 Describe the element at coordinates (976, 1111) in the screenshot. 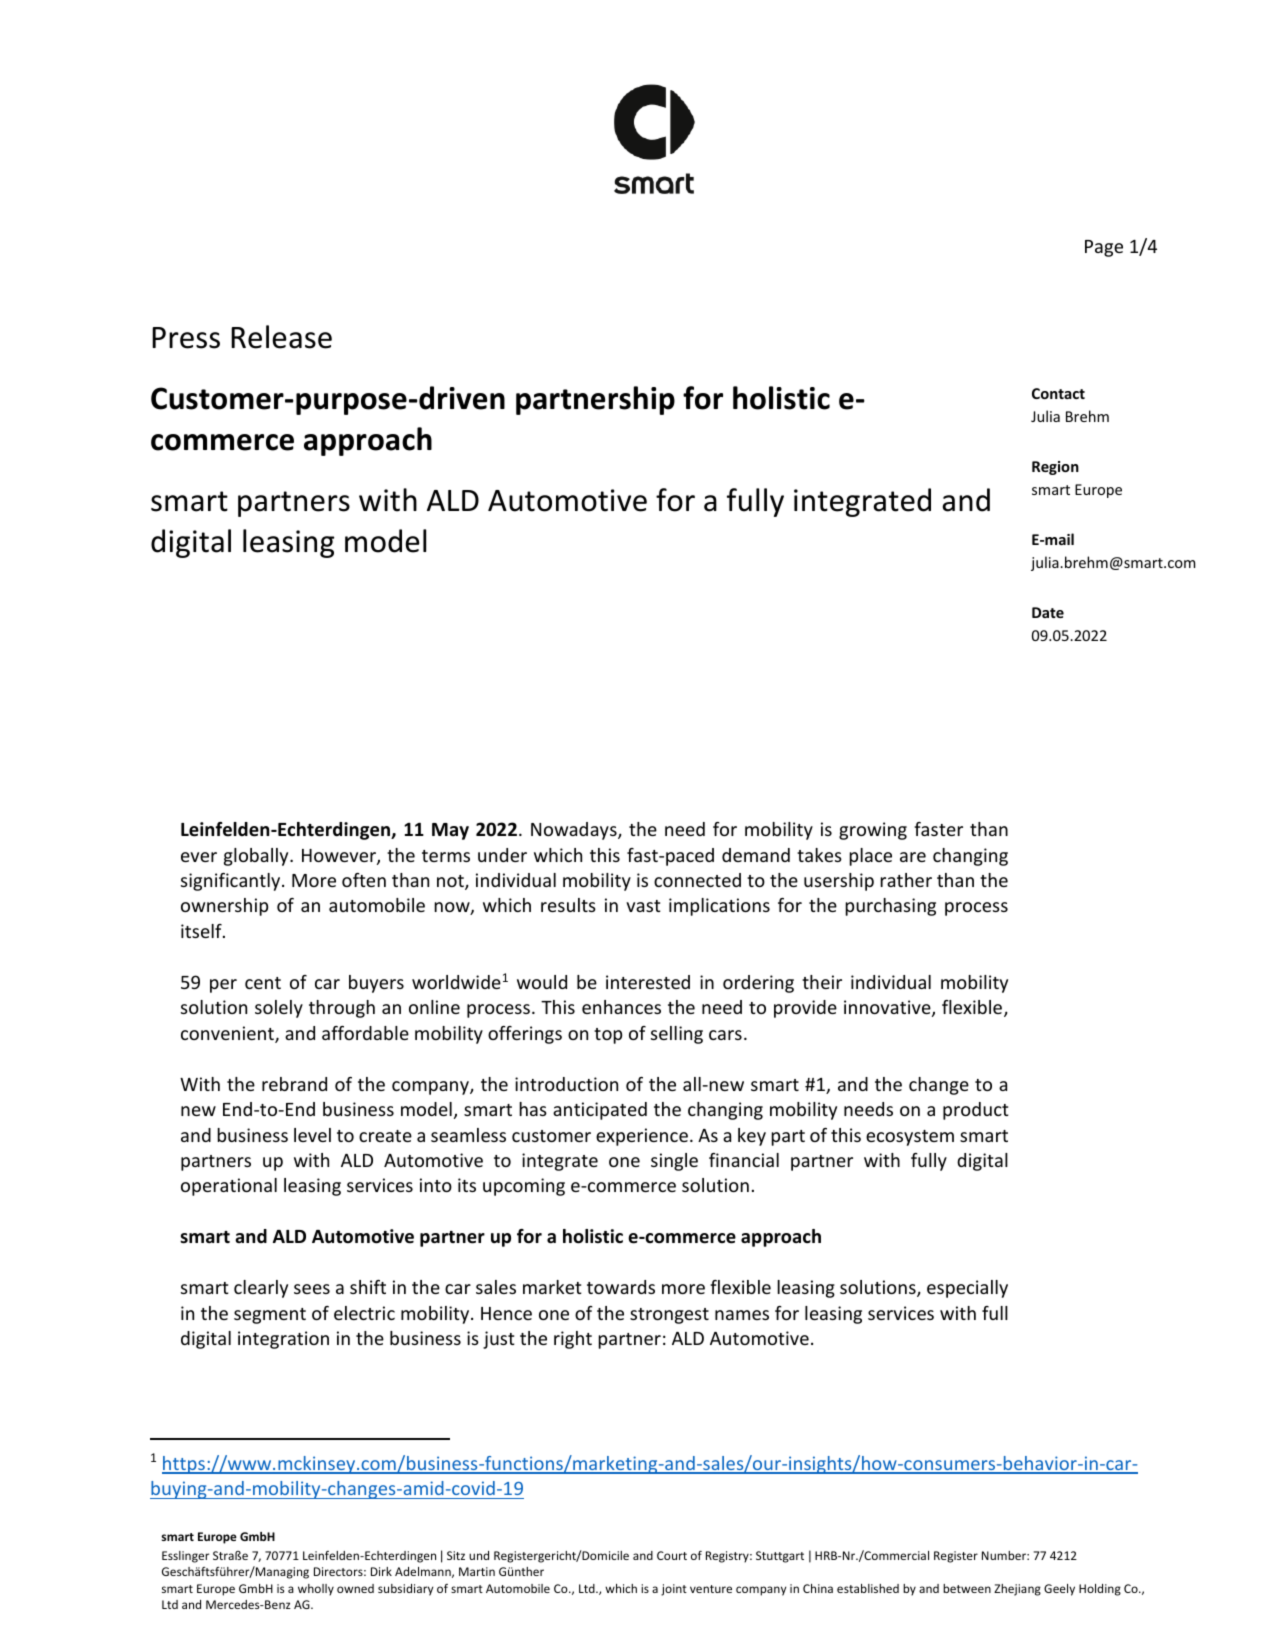

I see `product` at that location.
